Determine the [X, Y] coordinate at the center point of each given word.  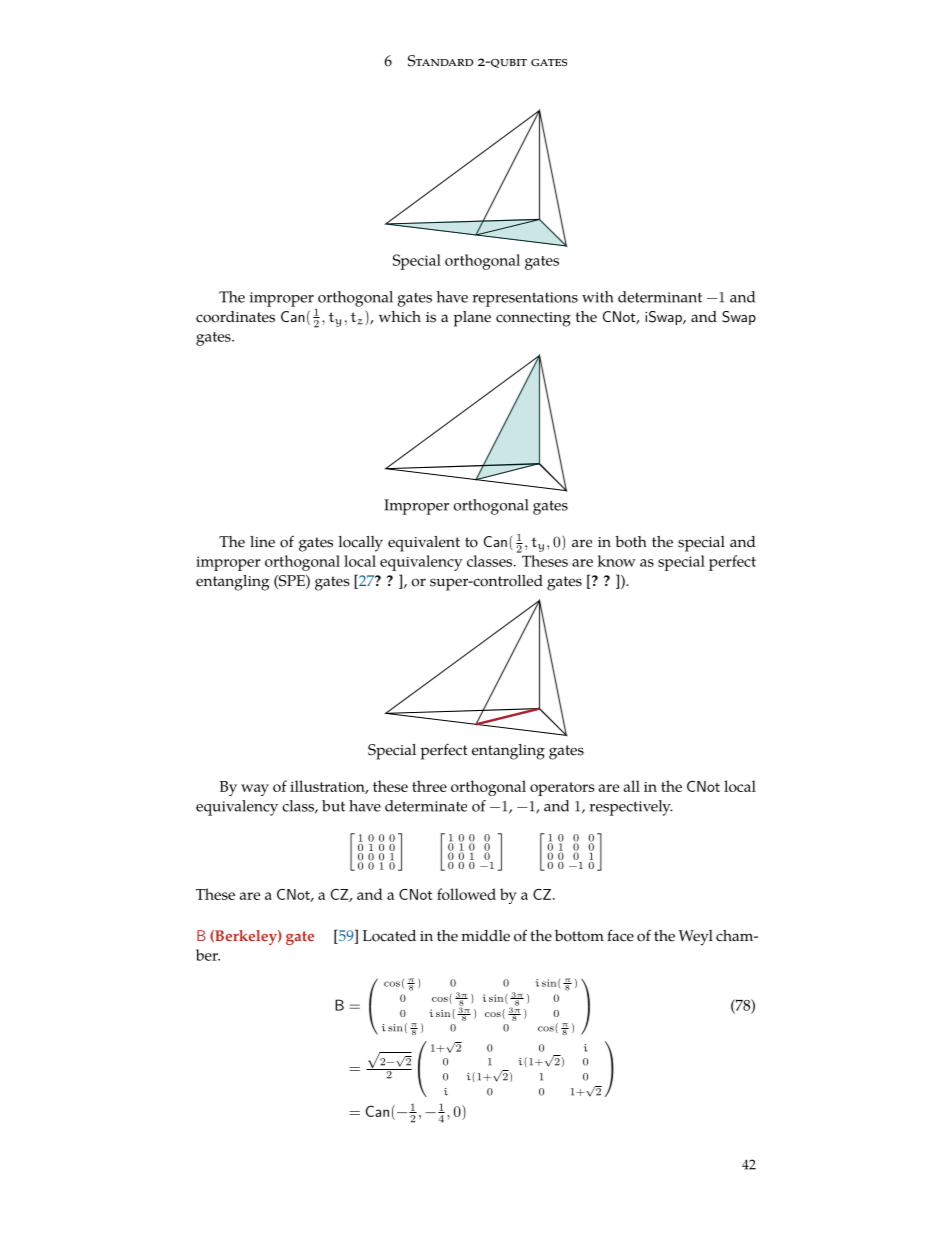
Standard [440, 61]
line [262, 542]
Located [389, 936]
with [597, 297]
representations [525, 299]
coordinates [235, 317]
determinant [660, 297]
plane [472, 319]
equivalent [424, 544]
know [616, 561]
